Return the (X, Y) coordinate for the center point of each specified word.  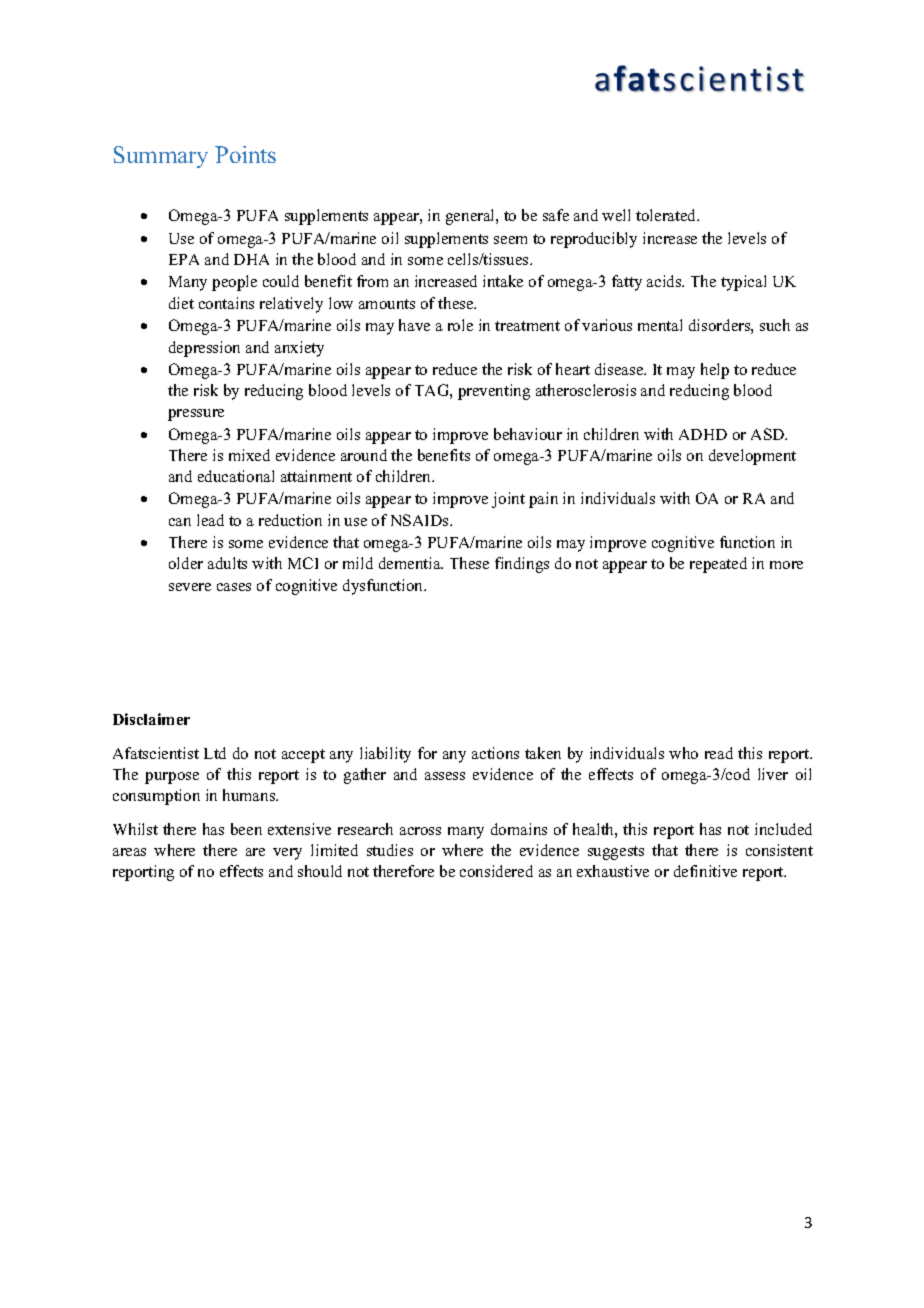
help (715, 371)
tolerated (667, 215)
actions (495, 753)
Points (245, 154)
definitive (705, 871)
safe (556, 215)
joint (508, 500)
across (420, 831)
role (460, 325)
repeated (718, 565)
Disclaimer (151, 719)
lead (210, 520)
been (246, 829)
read (719, 753)
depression (204, 349)
